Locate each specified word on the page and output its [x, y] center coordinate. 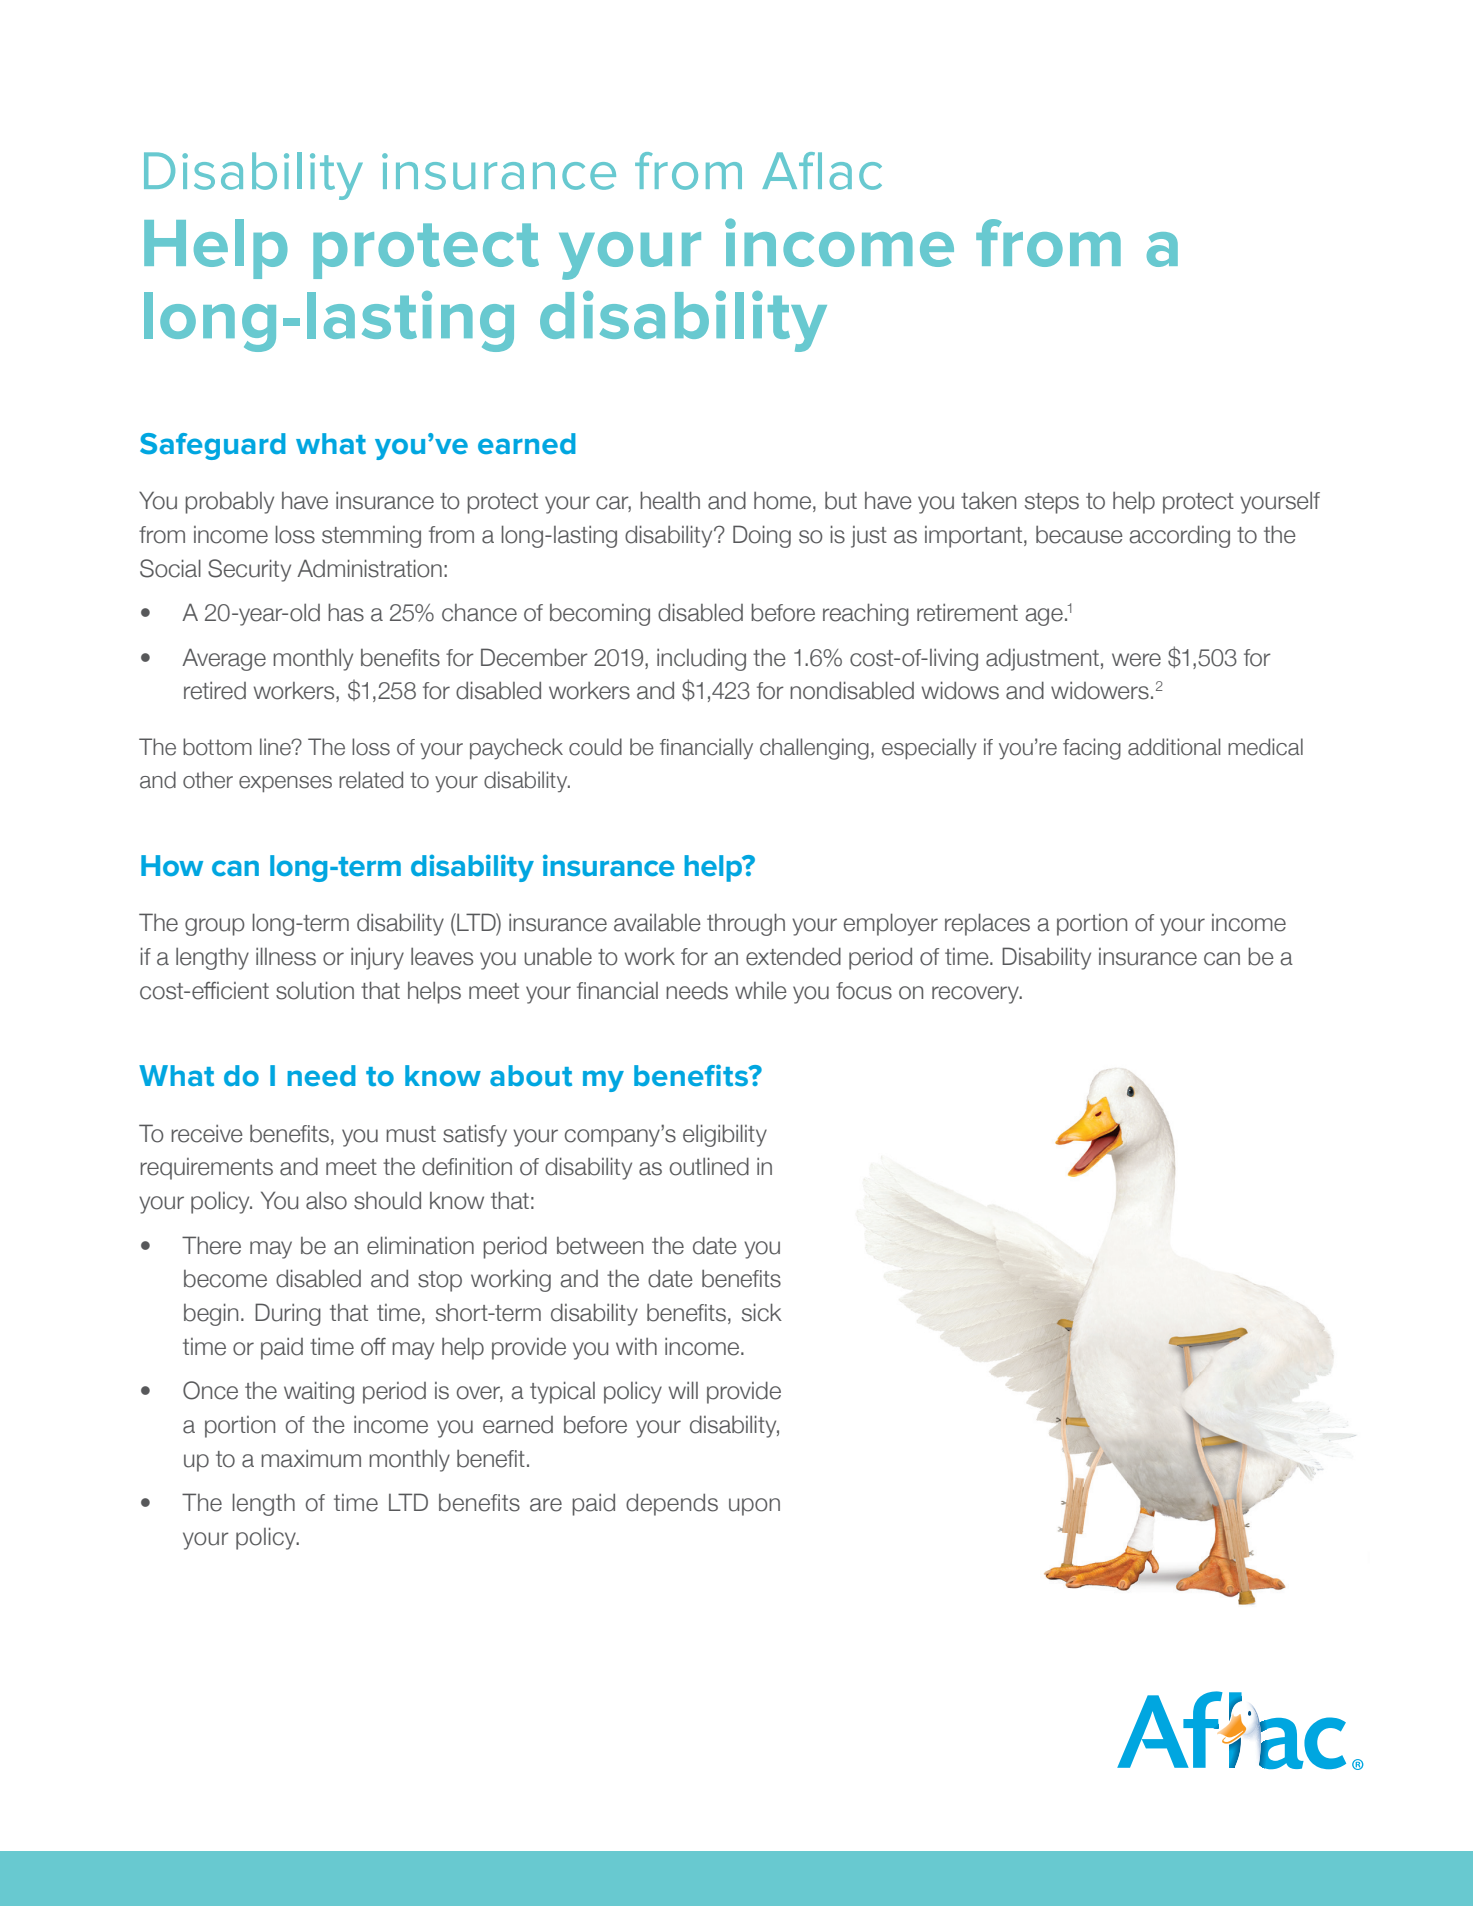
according [1179, 536]
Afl [792, 170]
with [636, 1346]
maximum [311, 1458]
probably [229, 503]
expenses [285, 784]
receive [207, 1133]
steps [1052, 503]
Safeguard [213, 446]
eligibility [725, 1135]
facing [1092, 749]
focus [864, 991]
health [670, 500]
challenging [814, 749]
